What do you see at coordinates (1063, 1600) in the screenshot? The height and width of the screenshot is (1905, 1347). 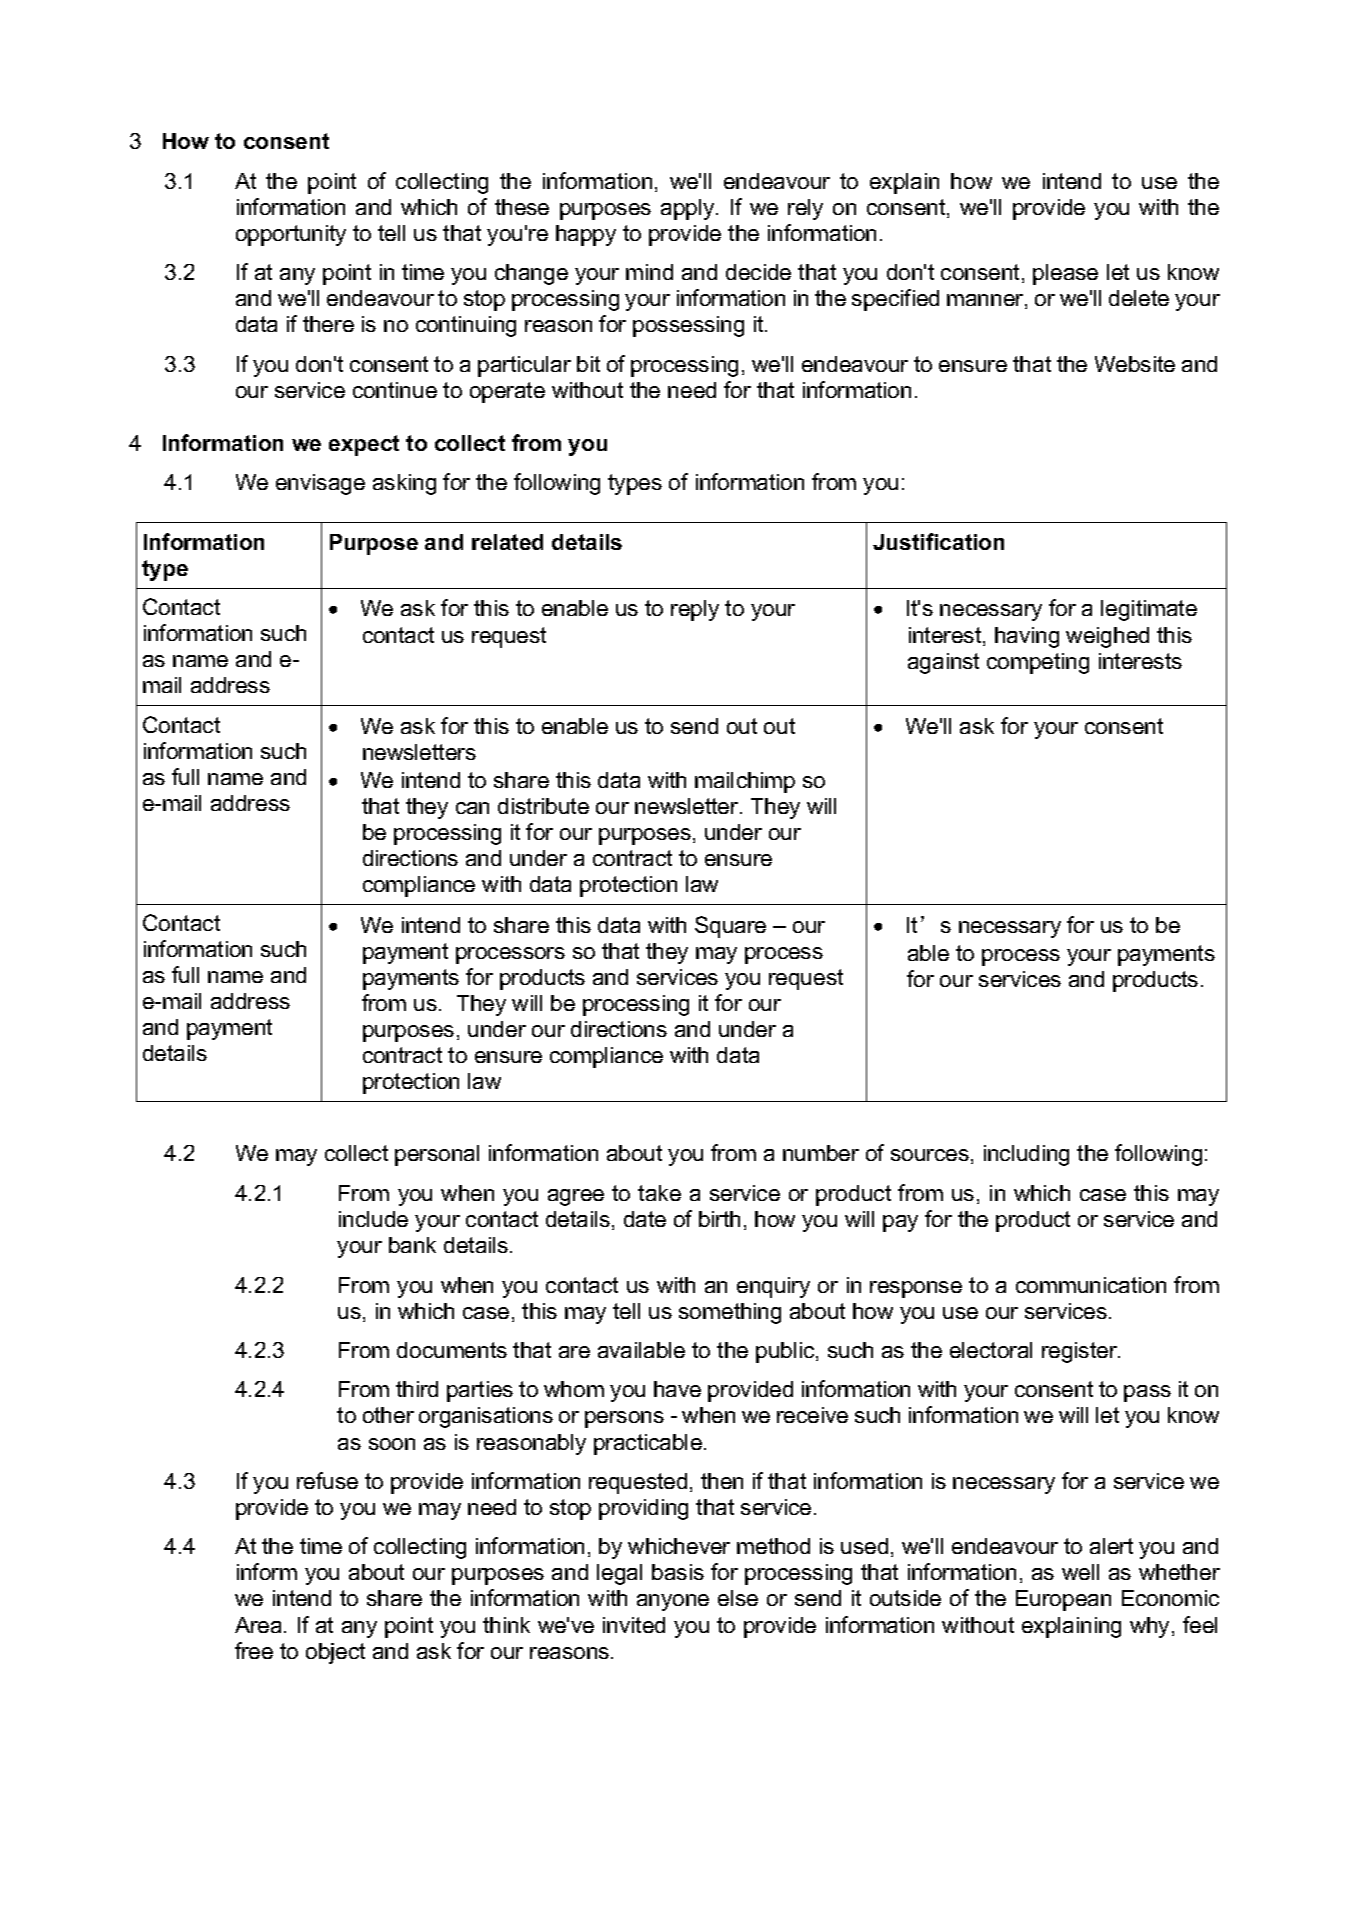 I see `European` at bounding box center [1063, 1600].
